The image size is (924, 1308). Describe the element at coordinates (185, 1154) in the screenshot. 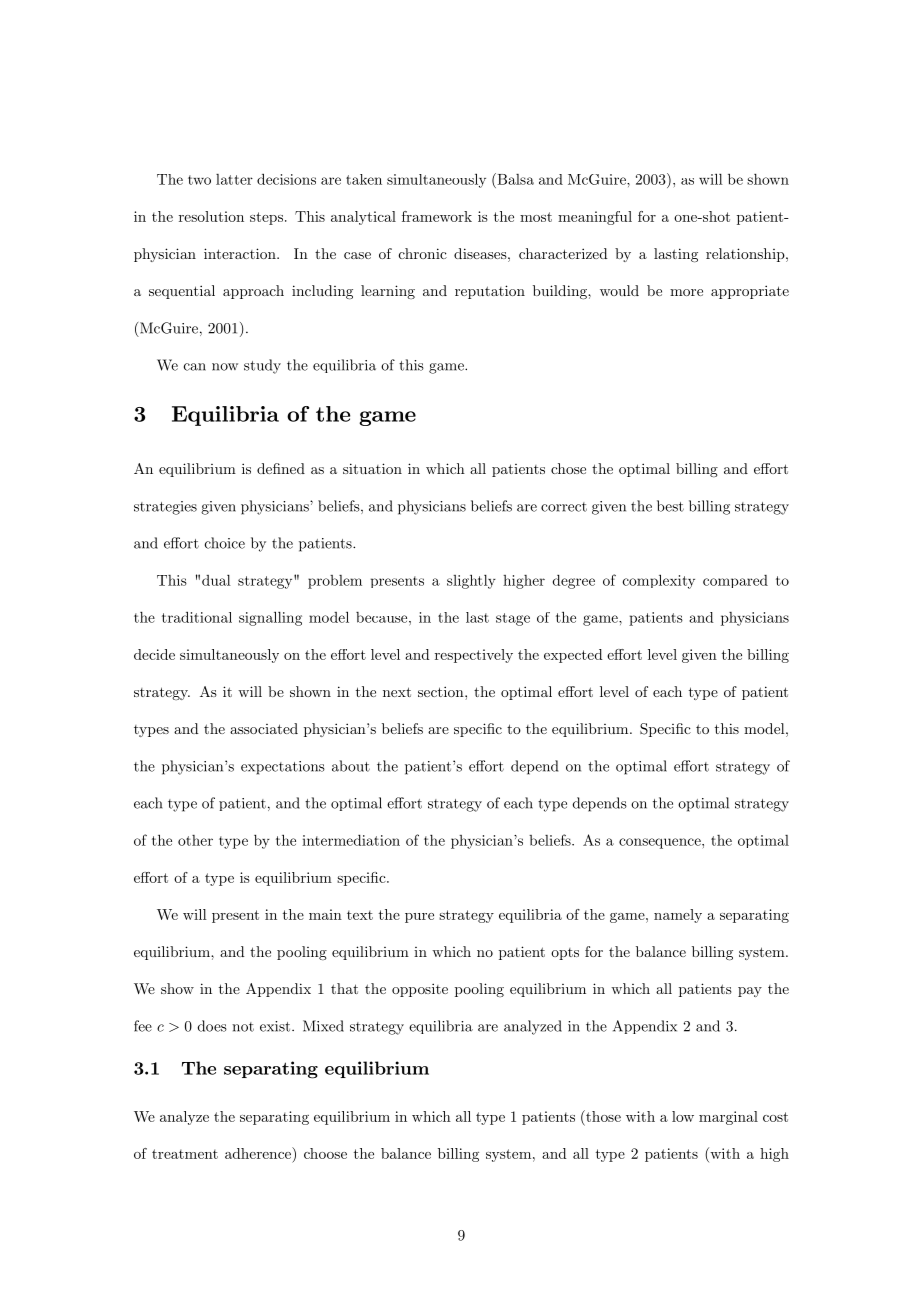

I see `treatment` at that location.
